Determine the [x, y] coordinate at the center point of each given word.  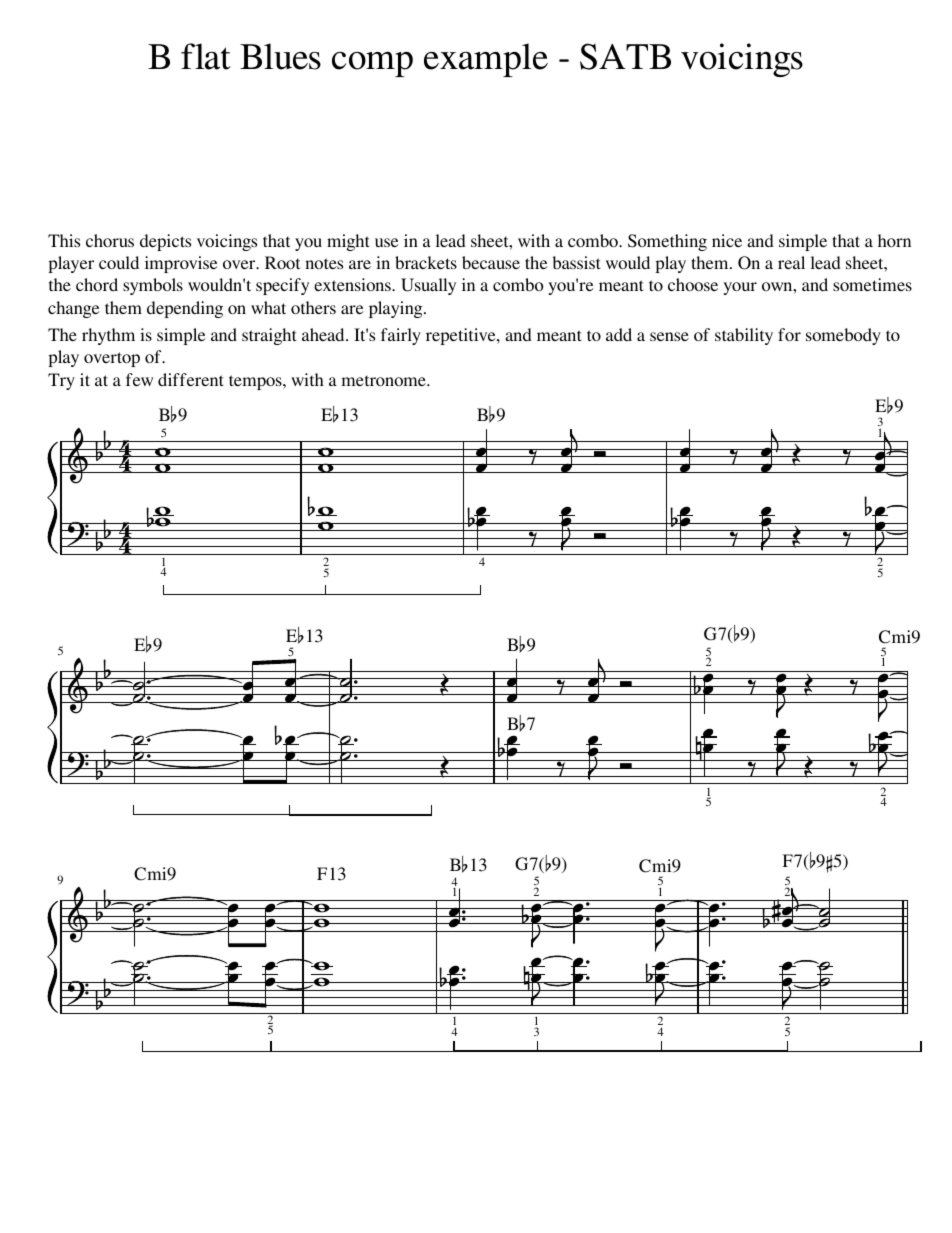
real [791, 262]
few [139, 379]
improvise [181, 264]
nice [727, 240]
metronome [385, 380]
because [491, 262]
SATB [625, 56]
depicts [165, 242]
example [486, 60]
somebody [843, 336]
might [348, 242]
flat [206, 56]
